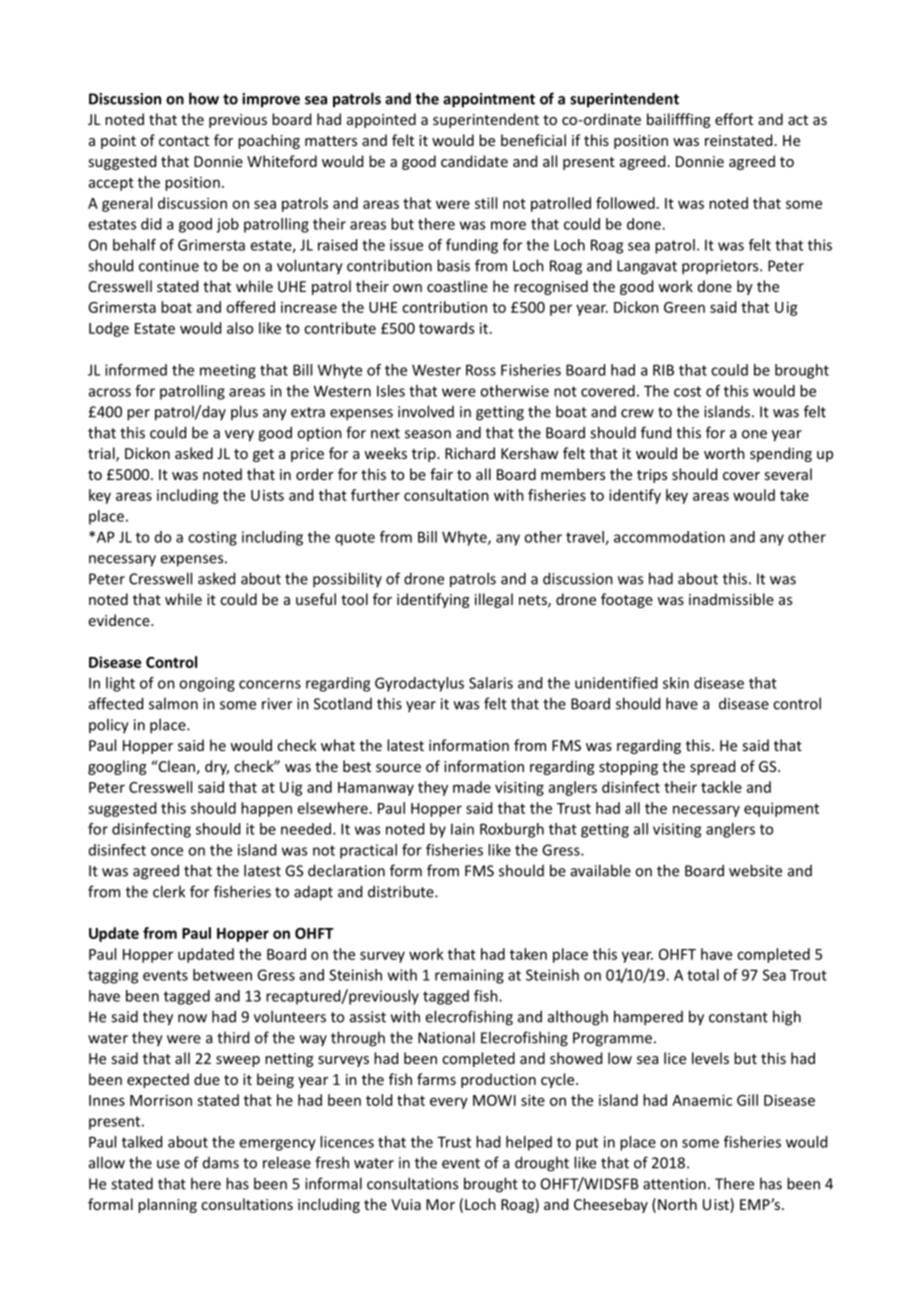 The width and height of the image is (924, 1308). What do you see at coordinates (676, 683) in the image?
I see `skin` at bounding box center [676, 683].
